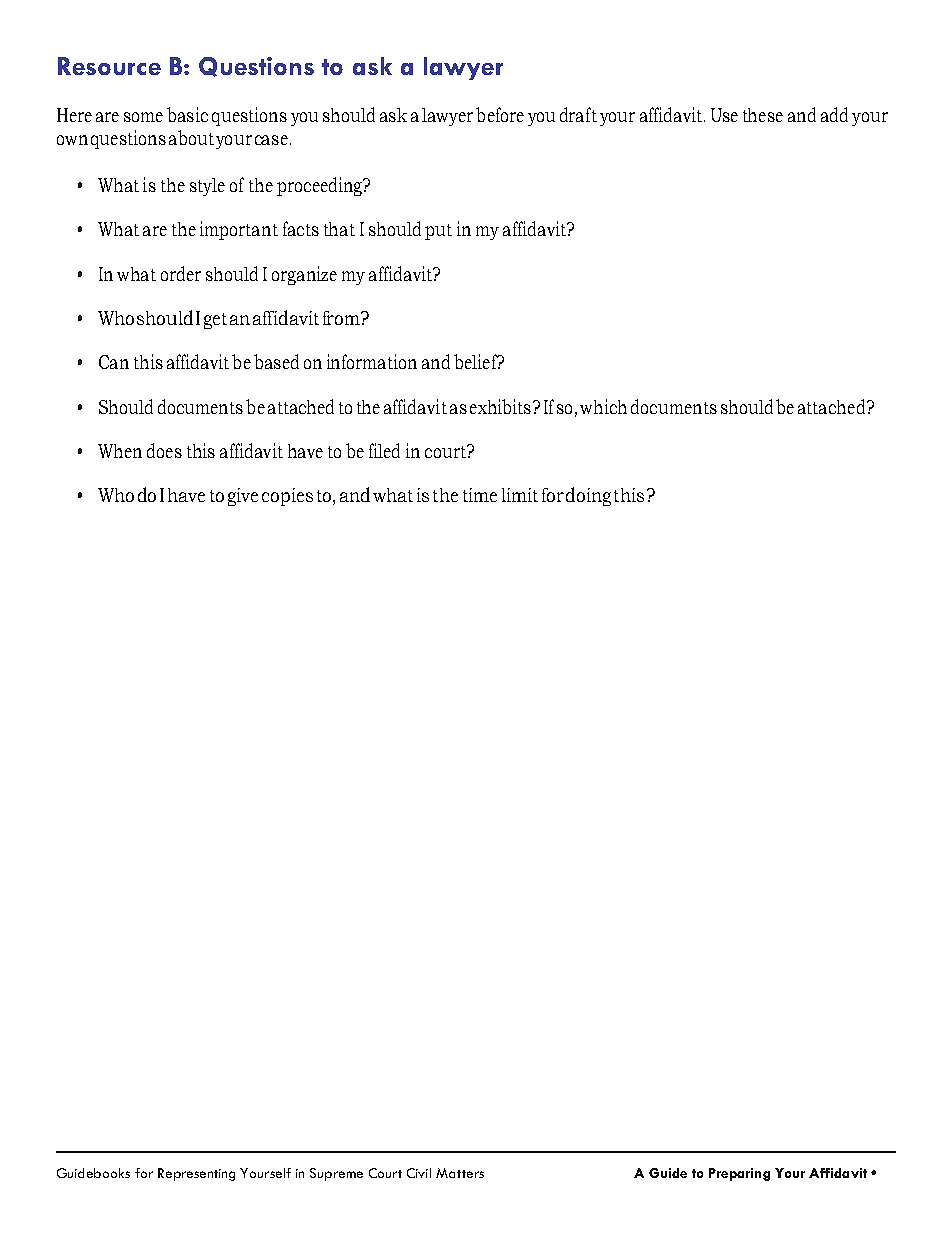 Image resolution: width=952 pixels, height=1233 pixels. What do you see at coordinates (724, 115) in the image?
I see `Use` at bounding box center [724, 115].
